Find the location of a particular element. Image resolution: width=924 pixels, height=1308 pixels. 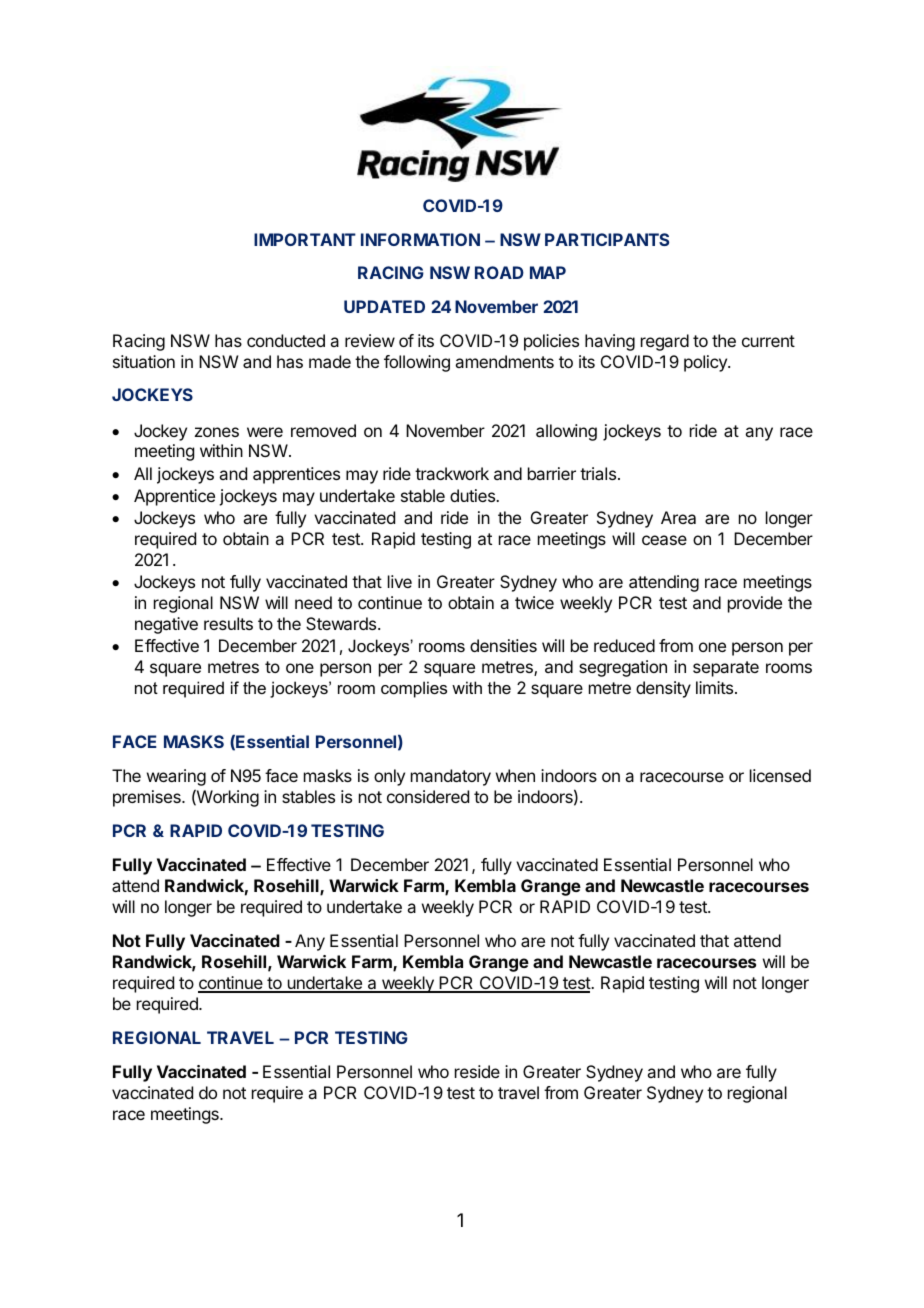

PARTICIPANTS is located at coordinates (607, 239).
